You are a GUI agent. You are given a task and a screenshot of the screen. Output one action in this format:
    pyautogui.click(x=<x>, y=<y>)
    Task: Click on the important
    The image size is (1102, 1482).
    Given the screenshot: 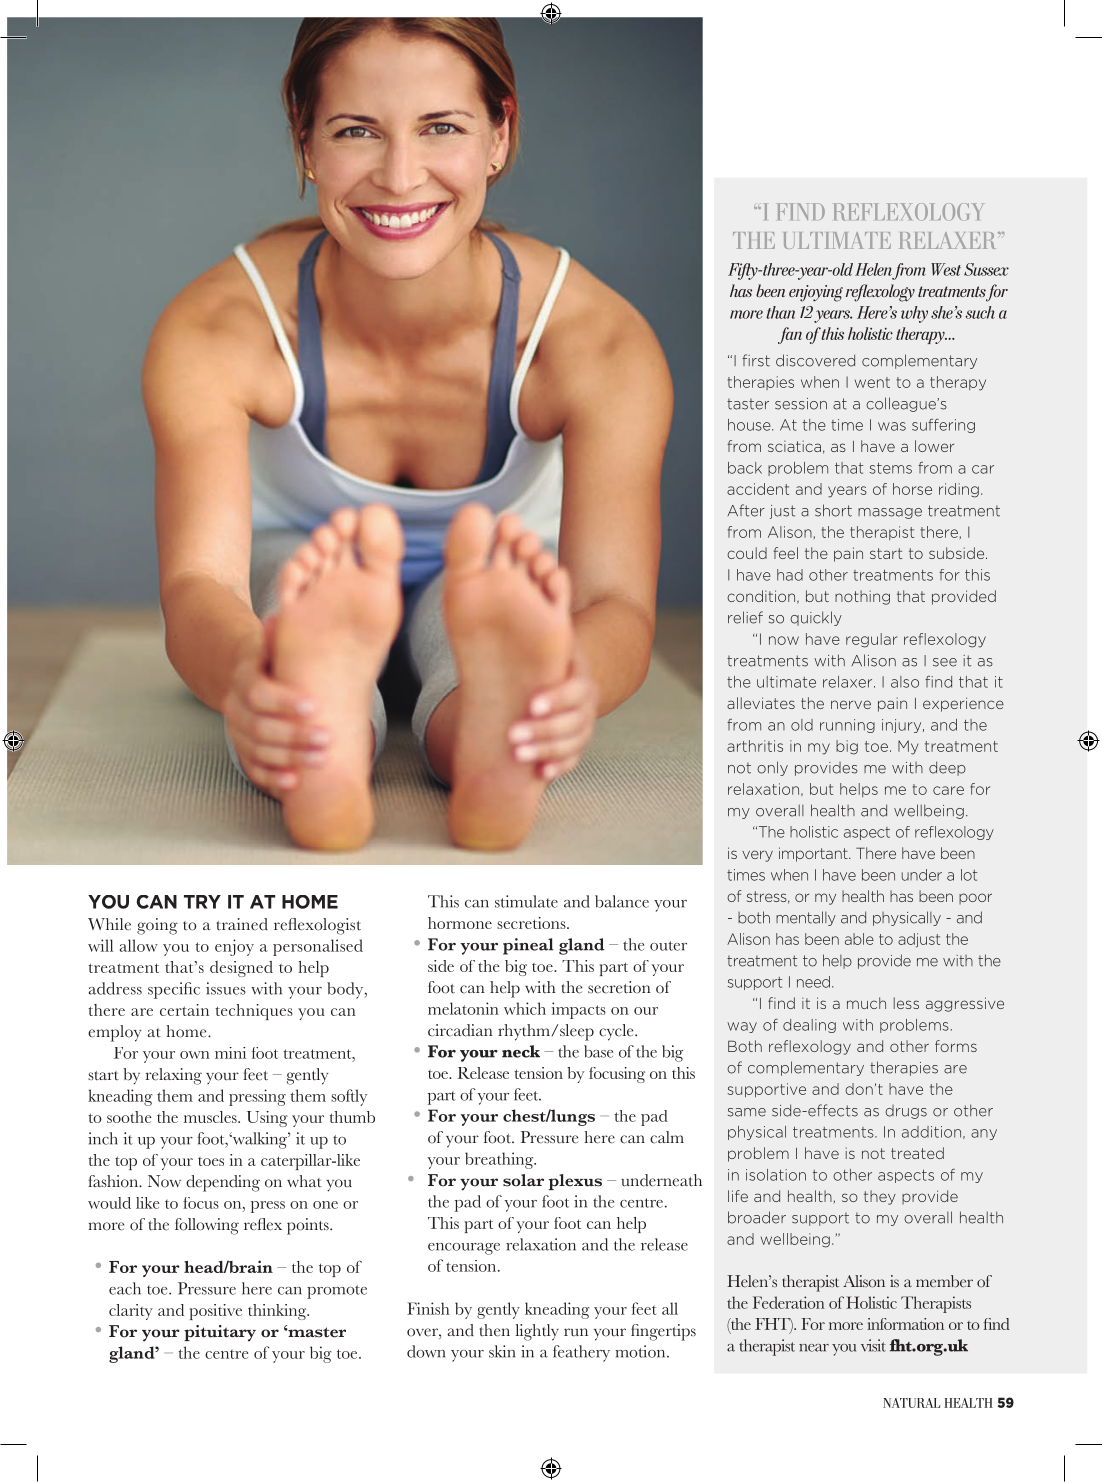 What is the action you would take?
    pyautogui.click(x=814, y=854)
